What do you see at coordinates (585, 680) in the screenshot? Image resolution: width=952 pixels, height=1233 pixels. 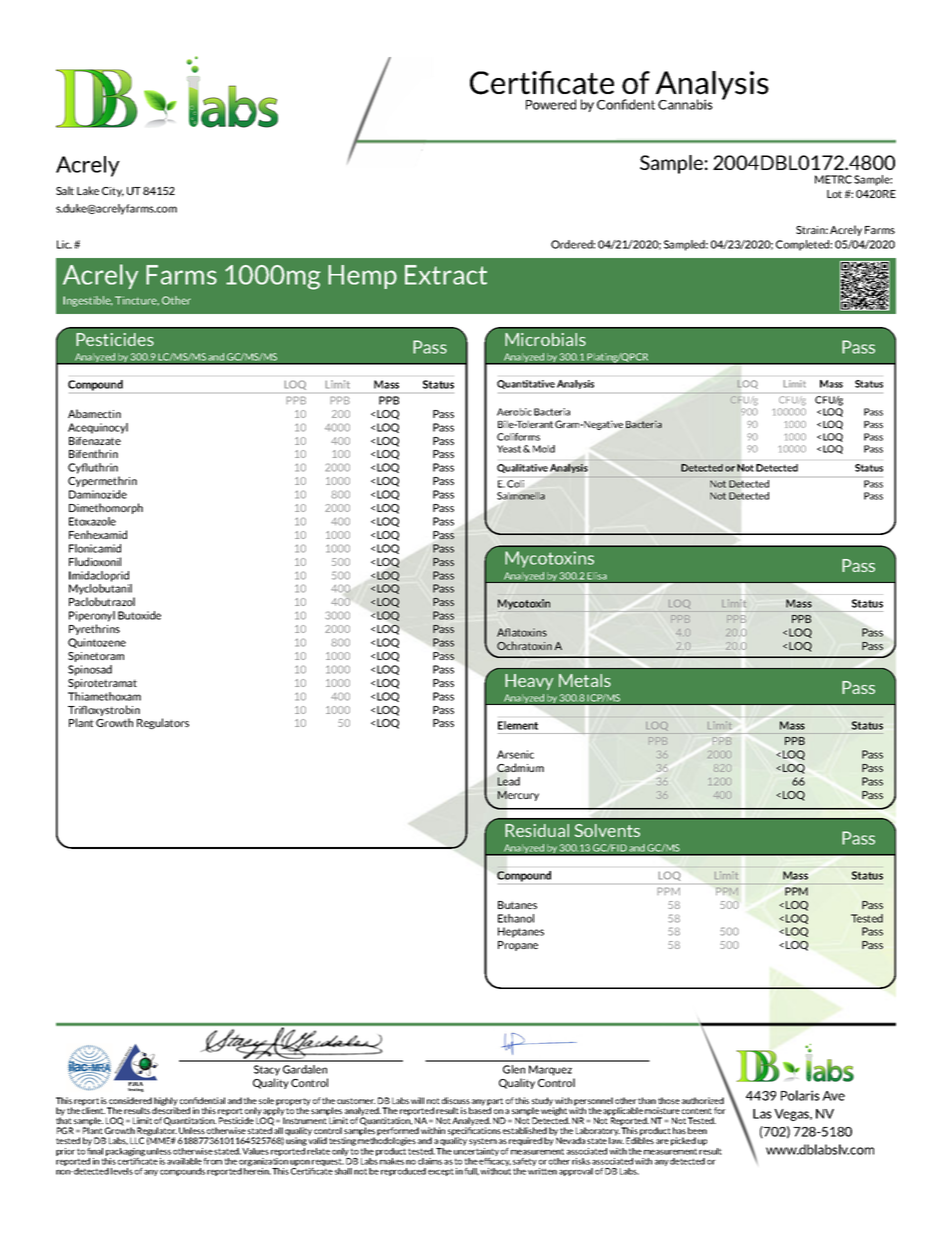 I see `Metals` at bounding box center [585, 680].
